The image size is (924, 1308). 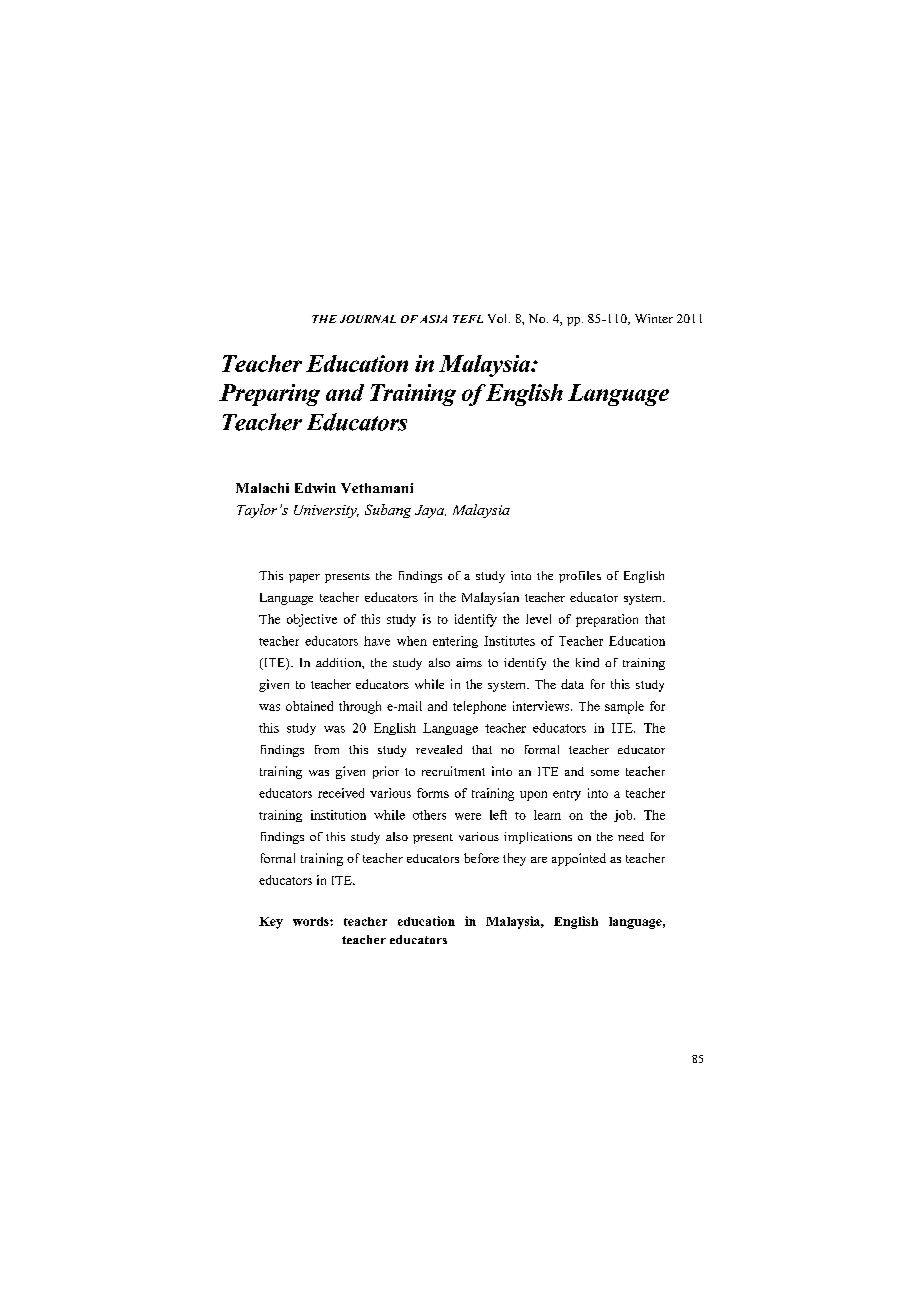 I want to click on TEFL, so click(x=468, y=319).
